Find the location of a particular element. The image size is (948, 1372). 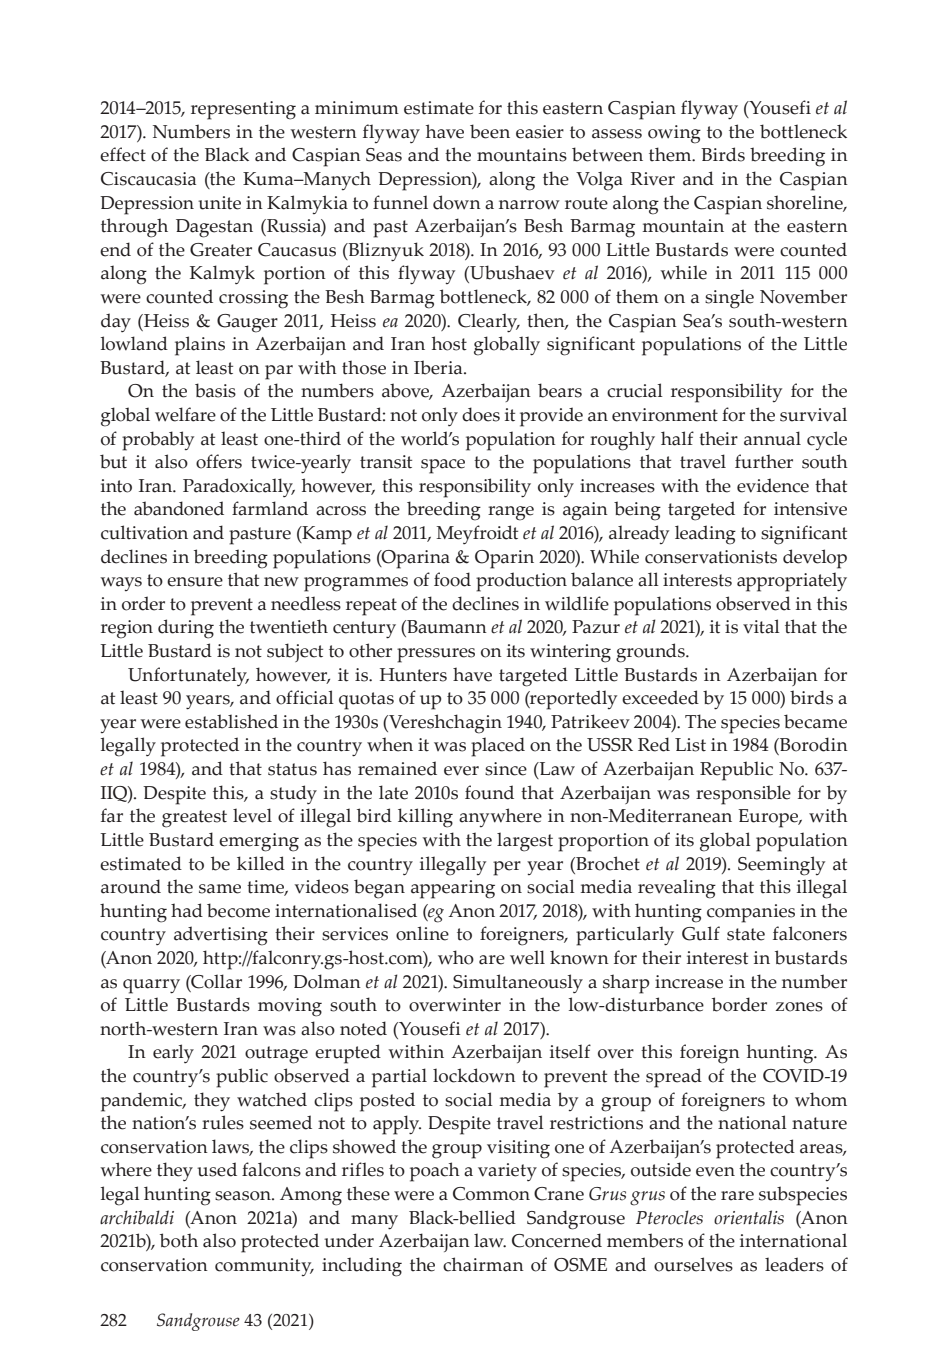

been is located at coordinates (490, 131).
